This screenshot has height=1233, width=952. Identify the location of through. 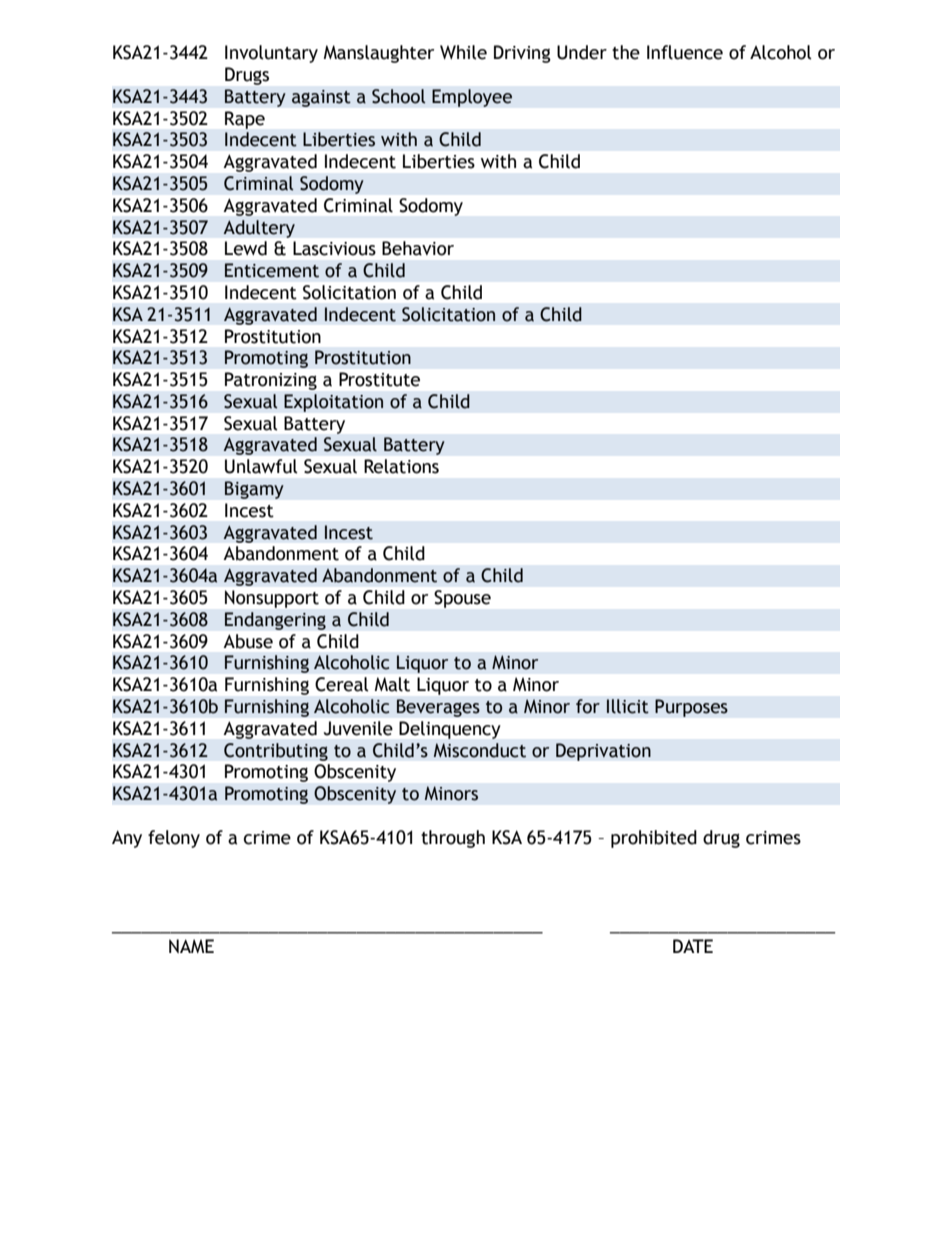
(453, 839).
